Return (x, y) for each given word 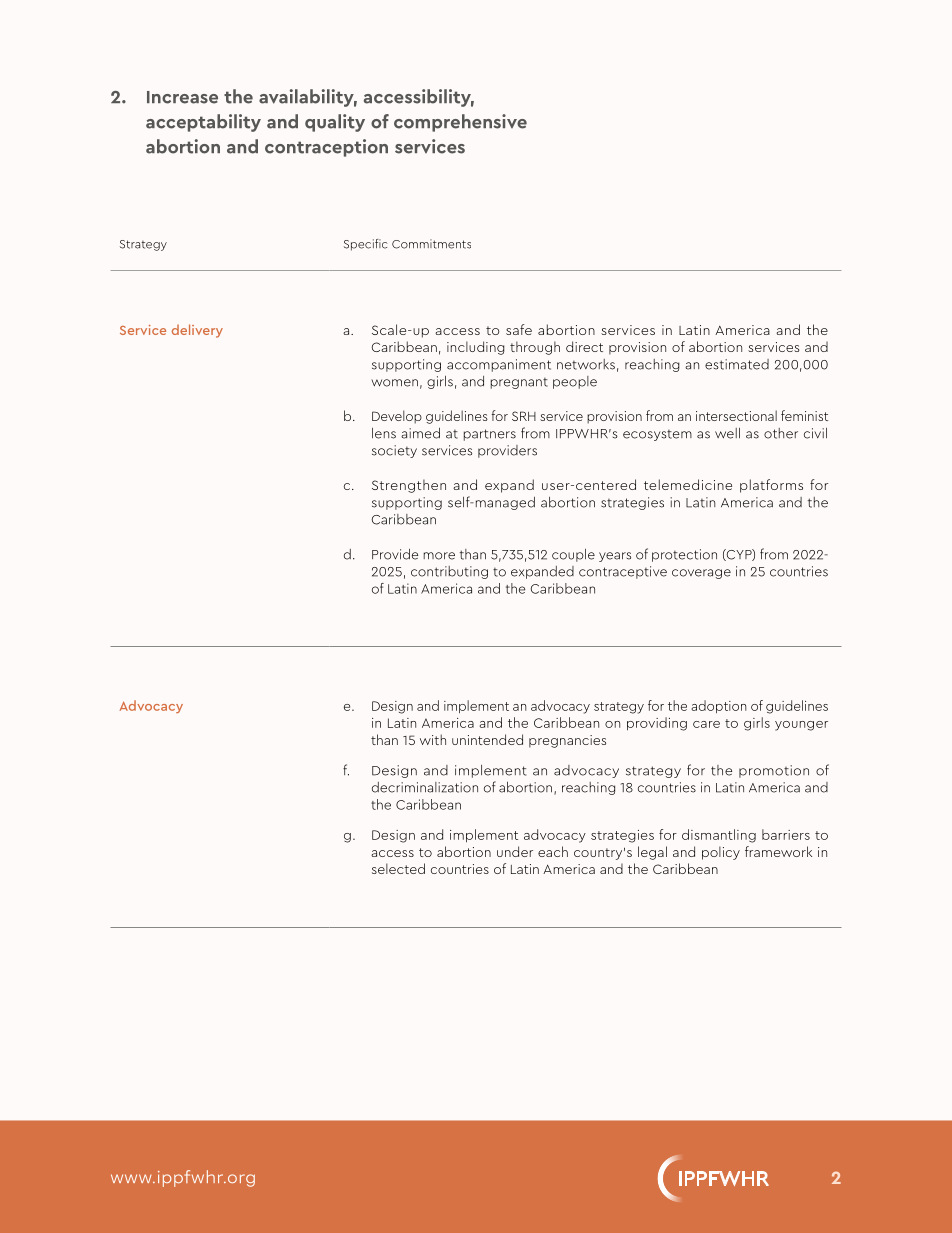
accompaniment (499, 365)
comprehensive (460, 123)
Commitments (431, 244)
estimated (737, 364)
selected (398, 868)
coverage (701, 574)
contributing (449, 572)
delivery (197, 331)
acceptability (203, 123)
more (439, 556)
